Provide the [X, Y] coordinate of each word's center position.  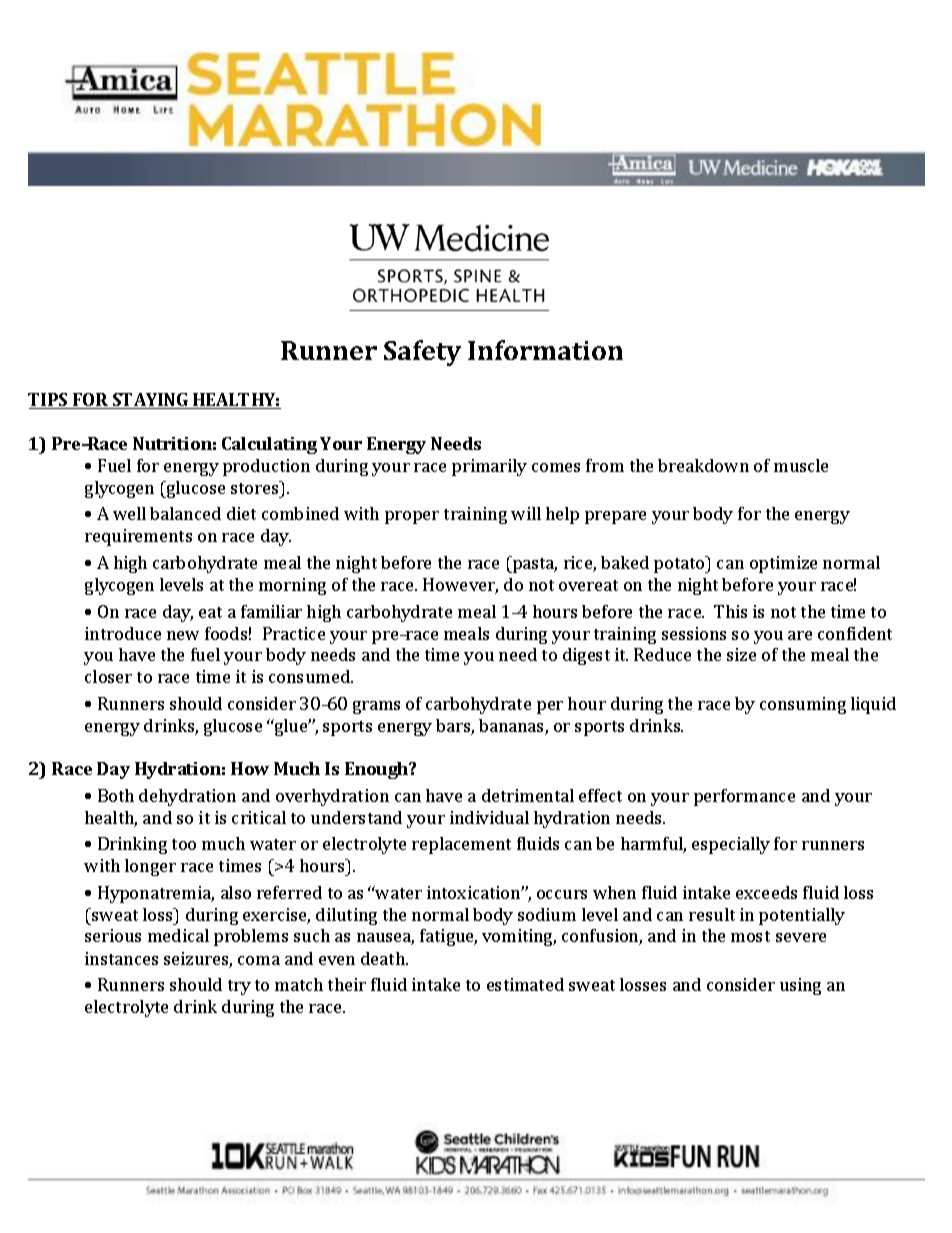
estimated [525, 984]
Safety [422, 353]
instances [121, 958]
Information [545, 350]
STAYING [150, 401]
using [800, 986]
